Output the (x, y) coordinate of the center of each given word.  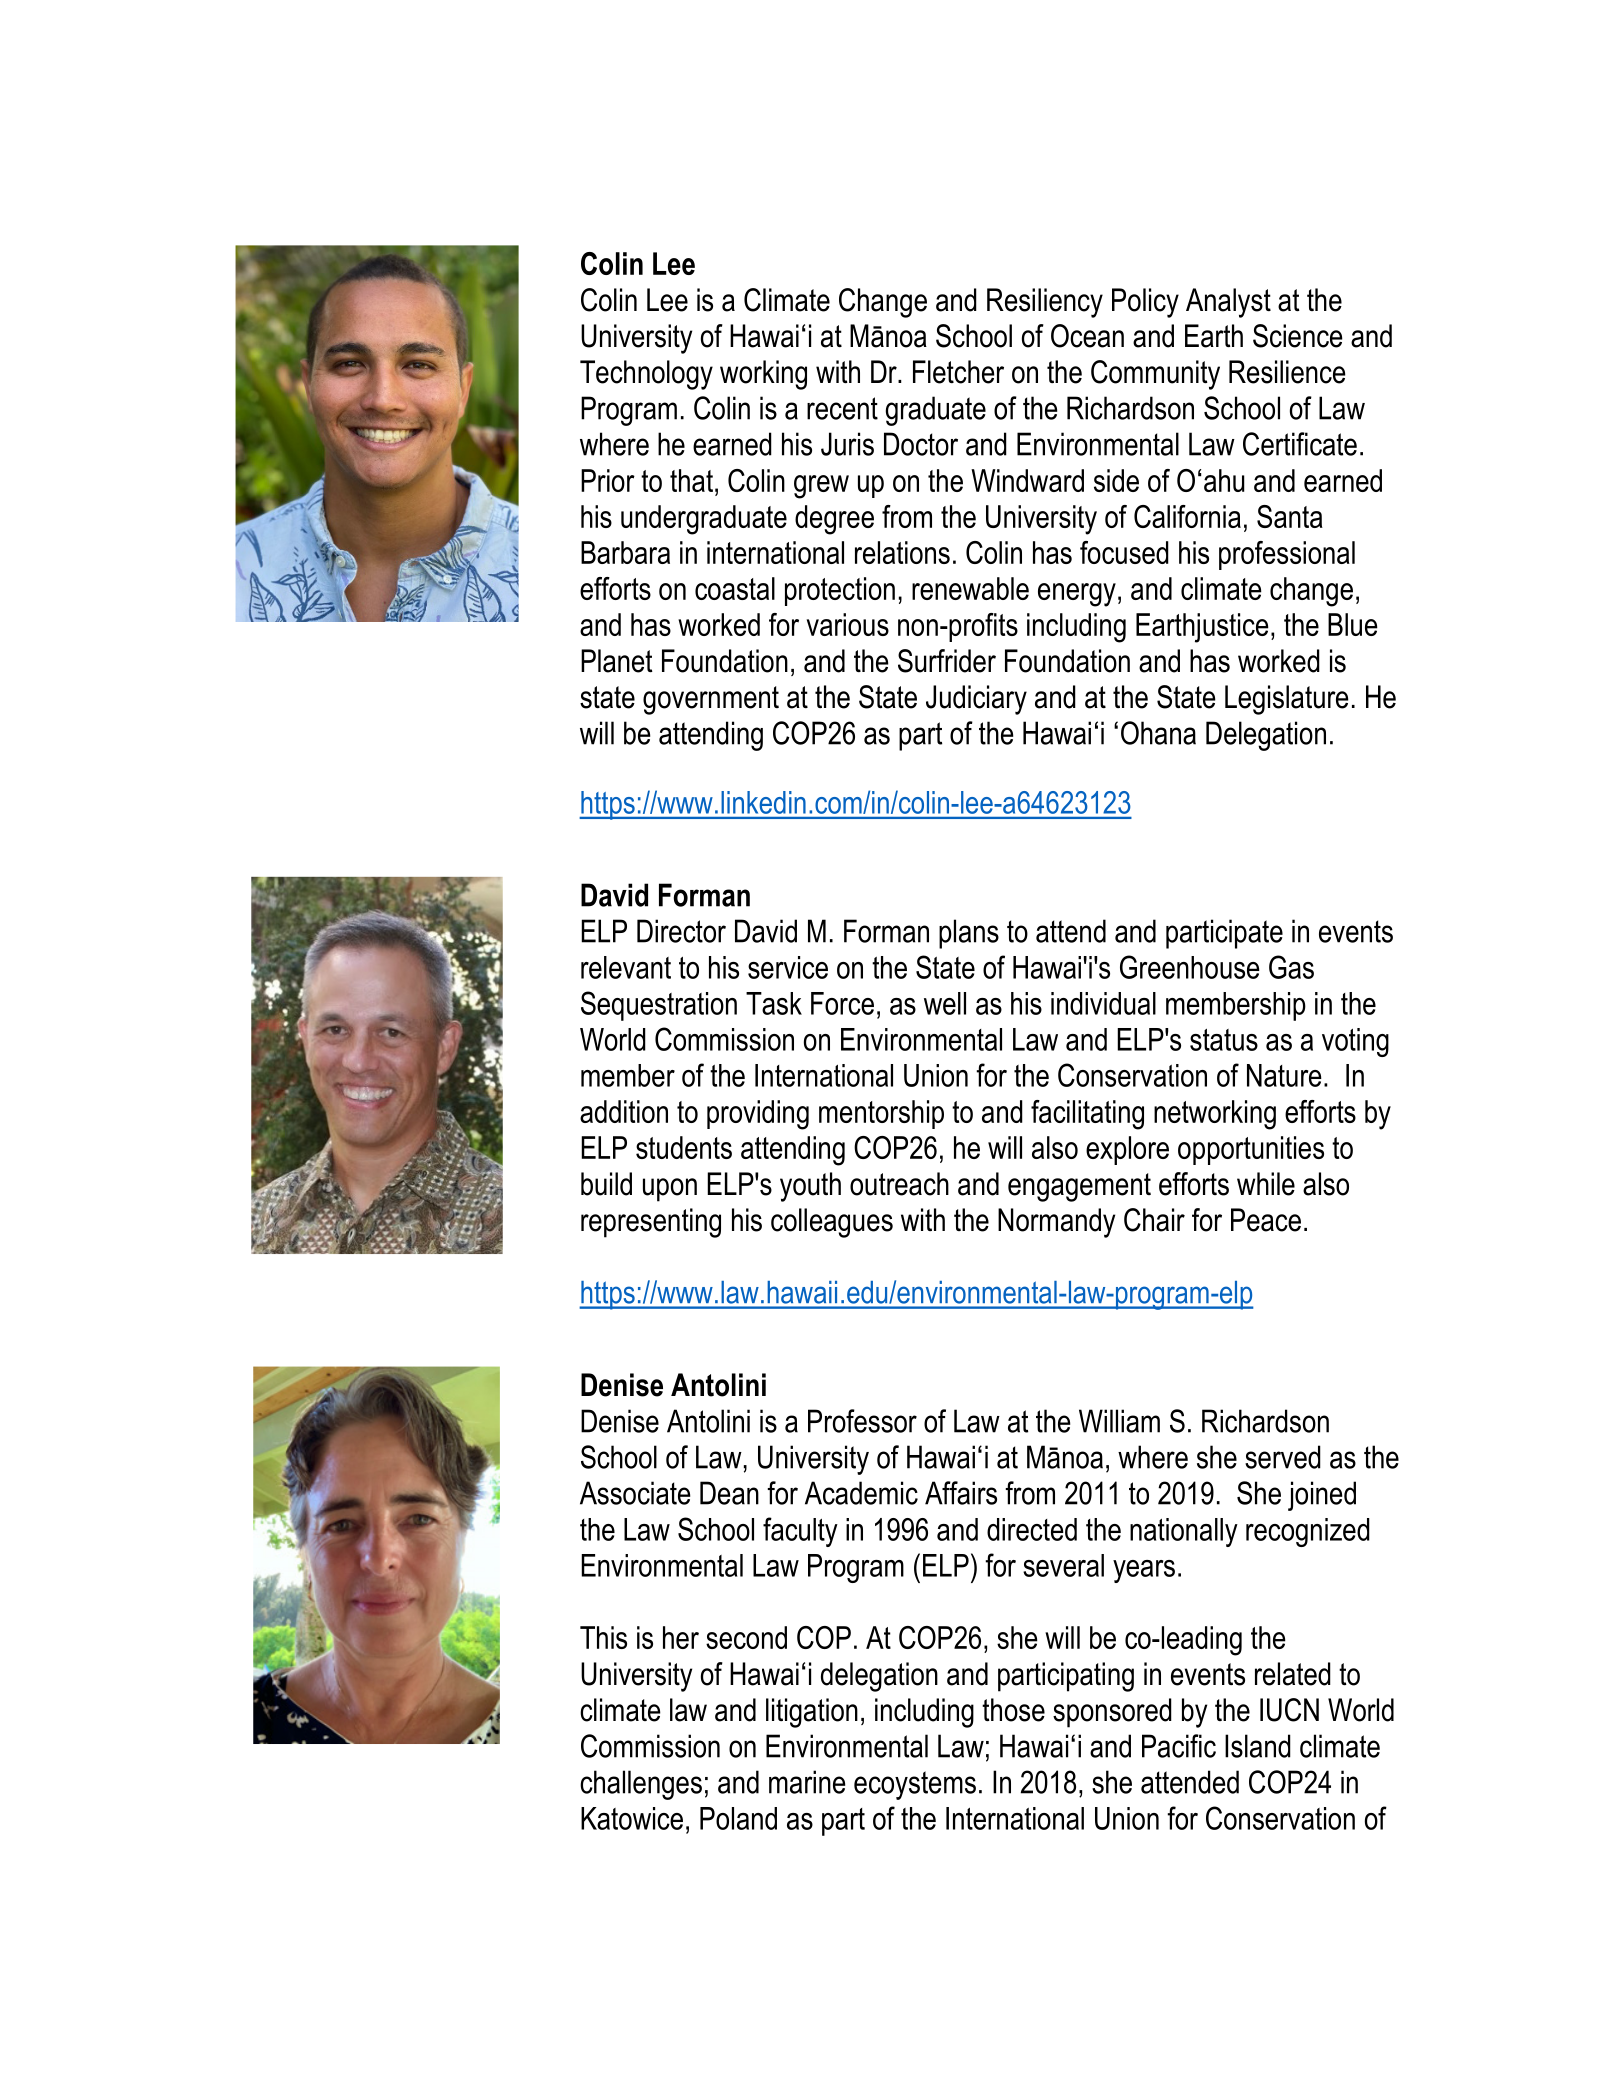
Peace (1266, 1220)
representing (651, 1223)
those (1013, 1710)
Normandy (1056, 1223)
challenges (641, 1785)
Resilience (1287, 372)
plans (969, 934)
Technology (646, 375)
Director (681, 931)
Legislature (1287, 700)
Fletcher (958, 372)
